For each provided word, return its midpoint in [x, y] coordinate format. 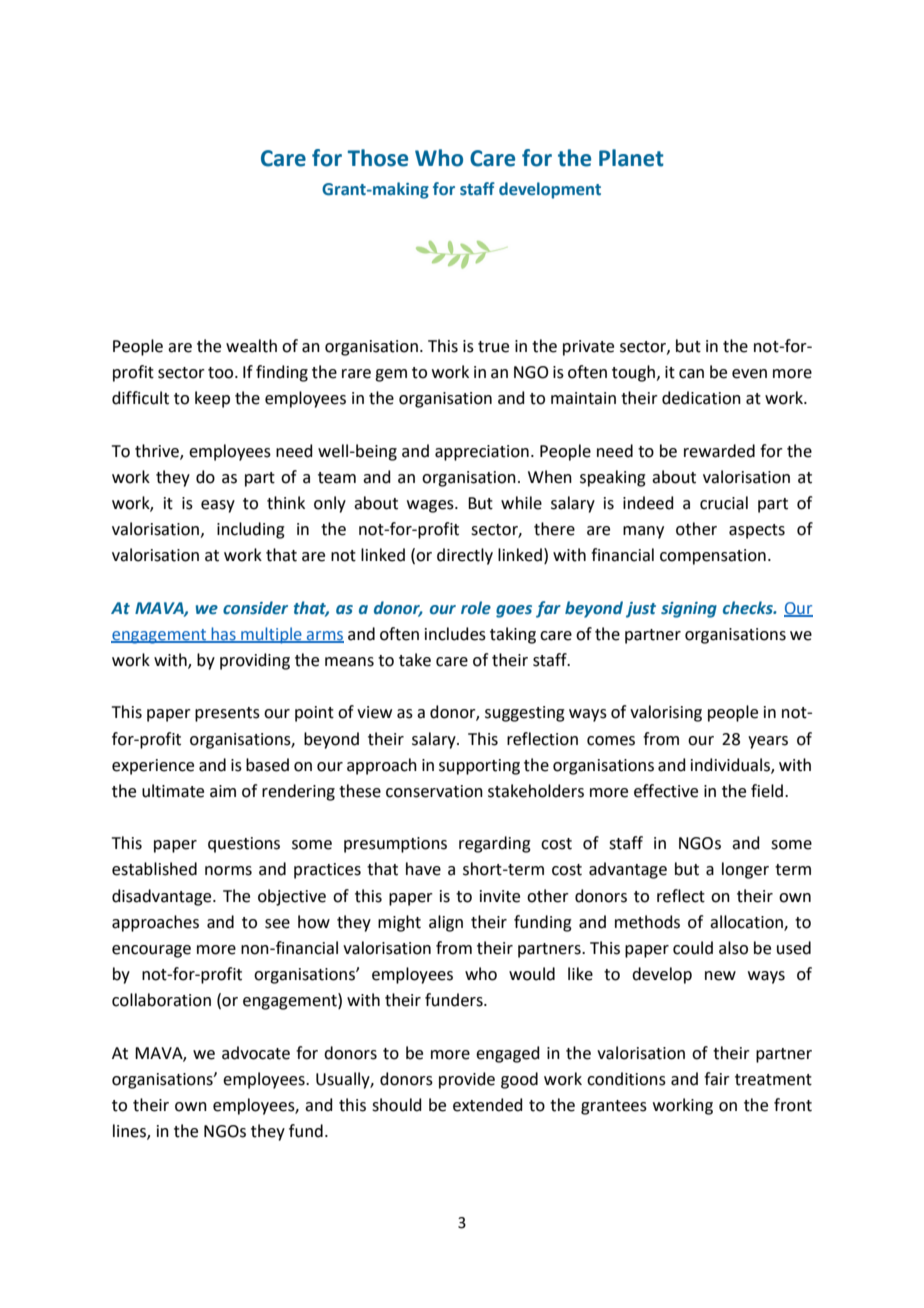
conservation [434, 791]
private [588, 348]
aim [223, 791]
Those [378, 158]
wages [431, 506]
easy [218, 506]
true [493, 347]
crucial [724, 503]
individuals [731, 765]
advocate [256, 1053]
